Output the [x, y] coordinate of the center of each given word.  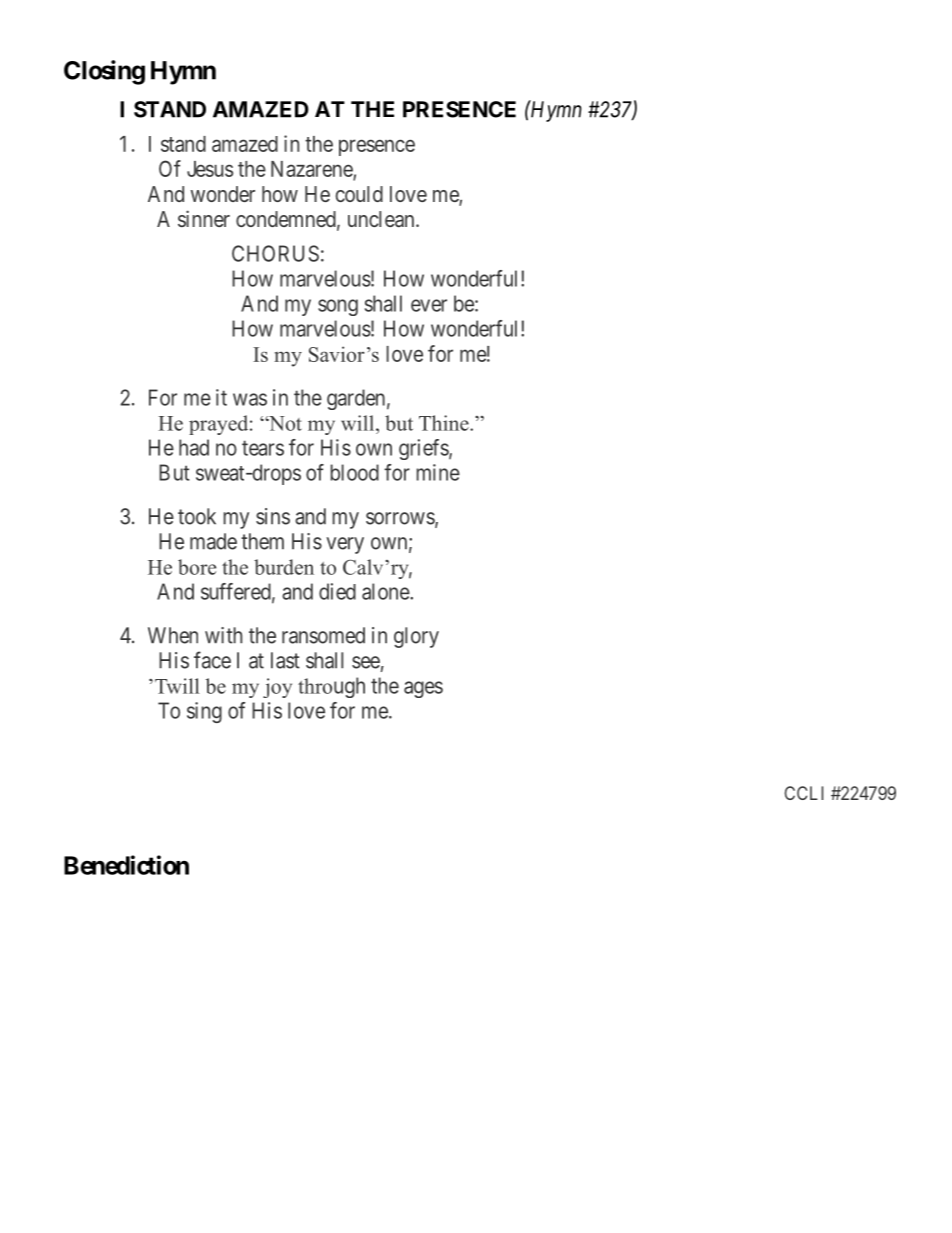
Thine [445, 423]
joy [277, 688]
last [285, 660]
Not [284, 423]
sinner [204, 218]
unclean [382, 219]
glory [416, 637]
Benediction [126, 865]
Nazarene [312, 170]
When [173, 635]
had [194, 447]
